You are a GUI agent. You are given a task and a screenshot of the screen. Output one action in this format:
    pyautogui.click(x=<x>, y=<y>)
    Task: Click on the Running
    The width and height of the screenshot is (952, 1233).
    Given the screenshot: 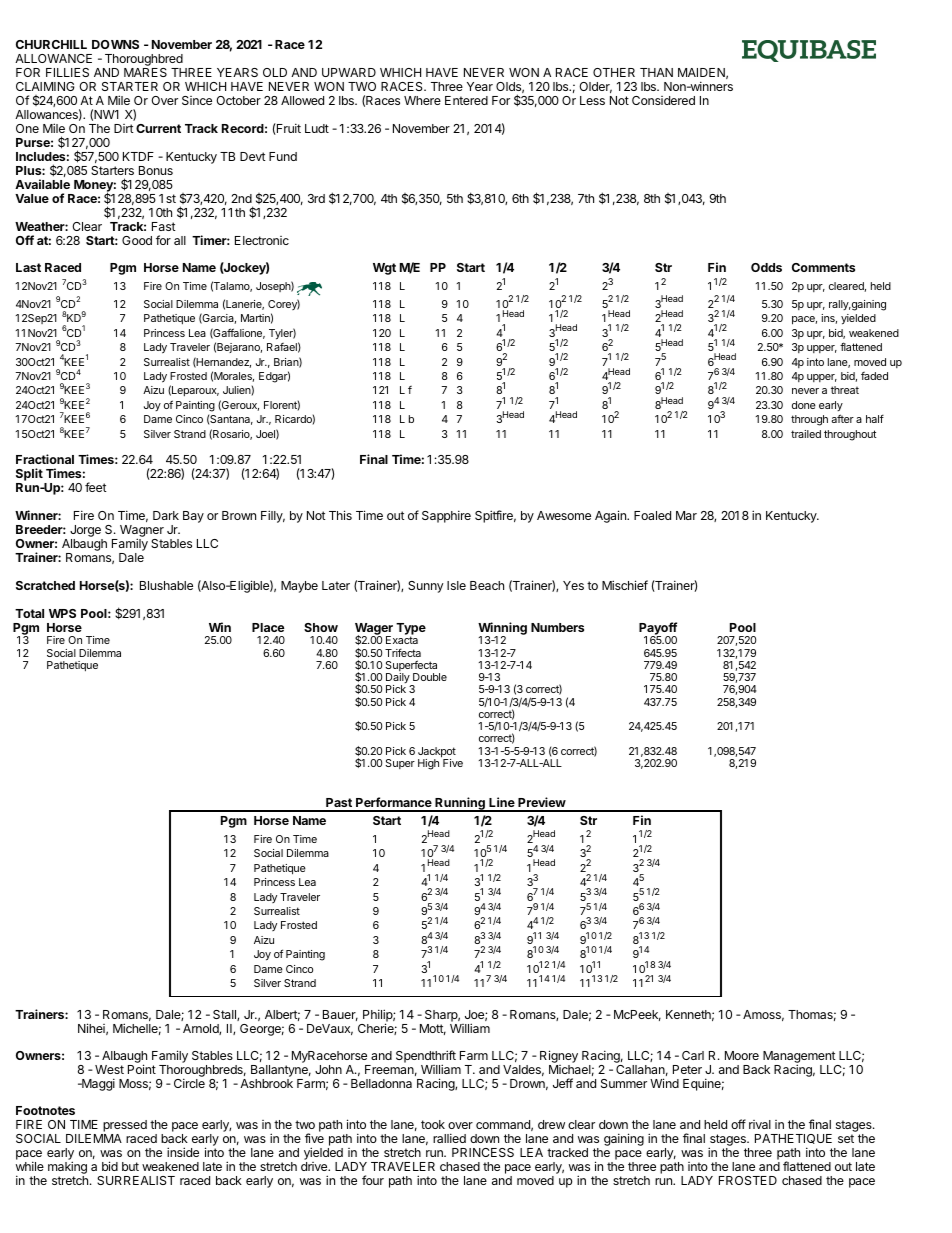 What is the action you would take?
    pyautogui.click(x=460, y=804)
